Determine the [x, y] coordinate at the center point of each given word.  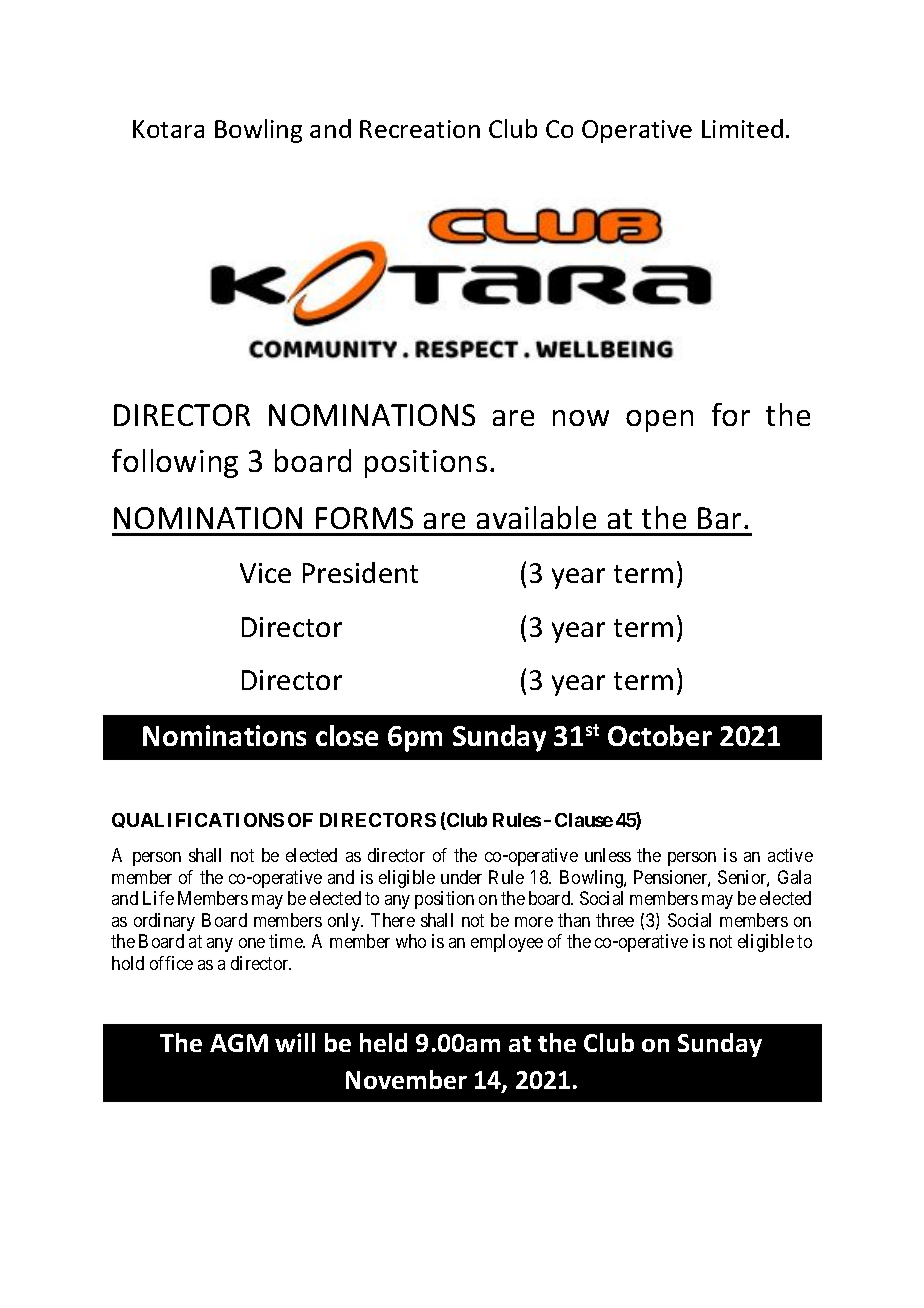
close [347, 735]
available [536, 517]
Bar [721, 518]
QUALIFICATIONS [198, 820]
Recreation [420, 129]
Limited [742, 128]
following [175, 463]
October [660, 735]
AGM [239, 1043]
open [659, 421]
